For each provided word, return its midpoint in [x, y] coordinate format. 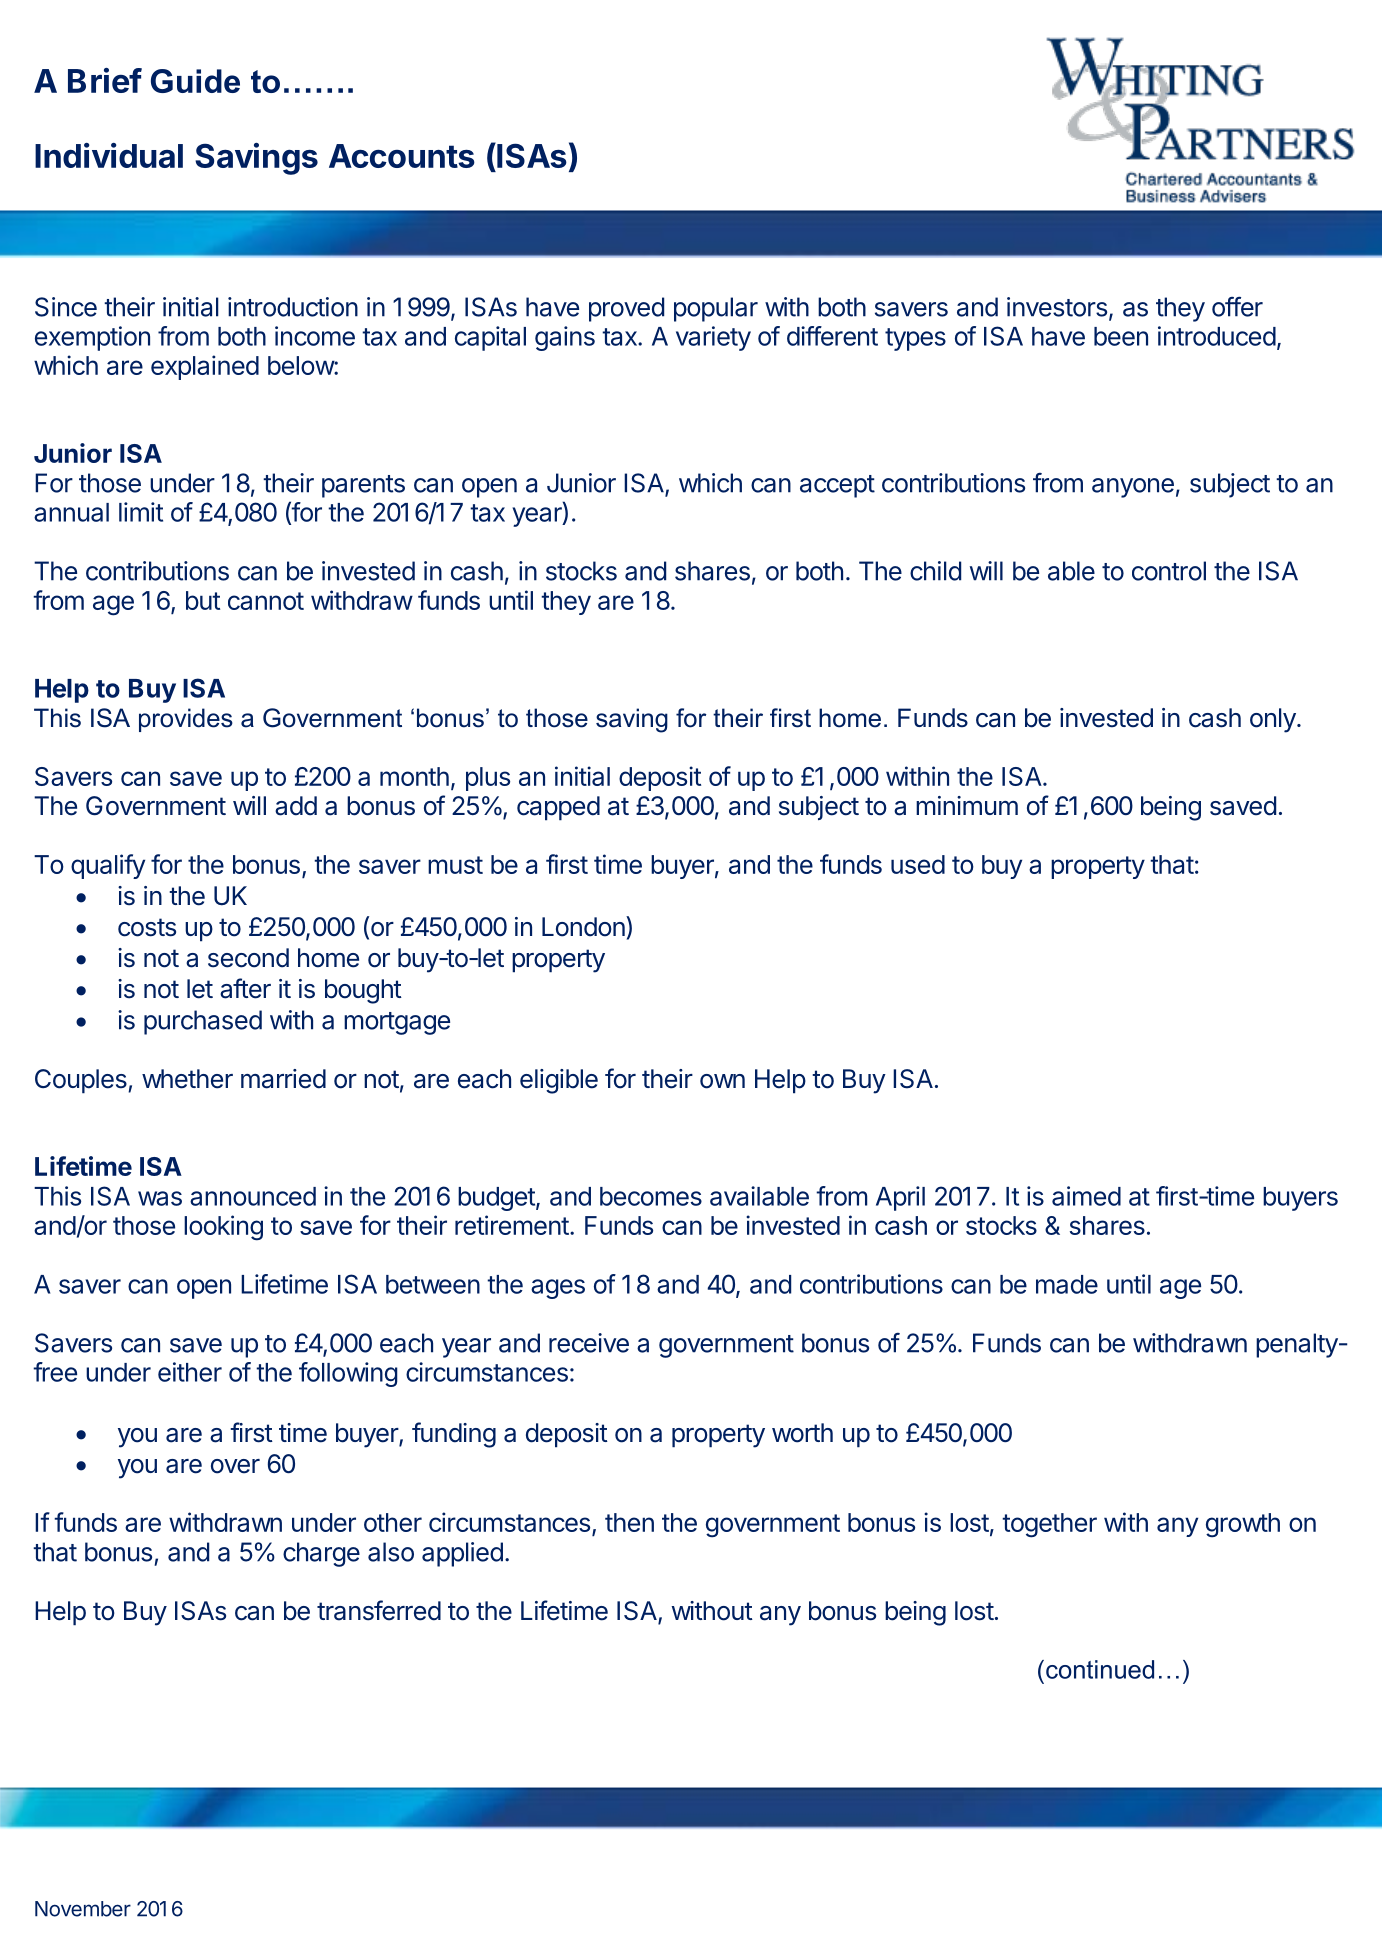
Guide [195, 81]
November [83, 1909]
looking [223, 1228]
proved [626, 309]
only [1274, 720]
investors [1057, 307]
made [1067, 1284]
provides [186, 720]
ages [558, 1289]
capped [558, 808]
